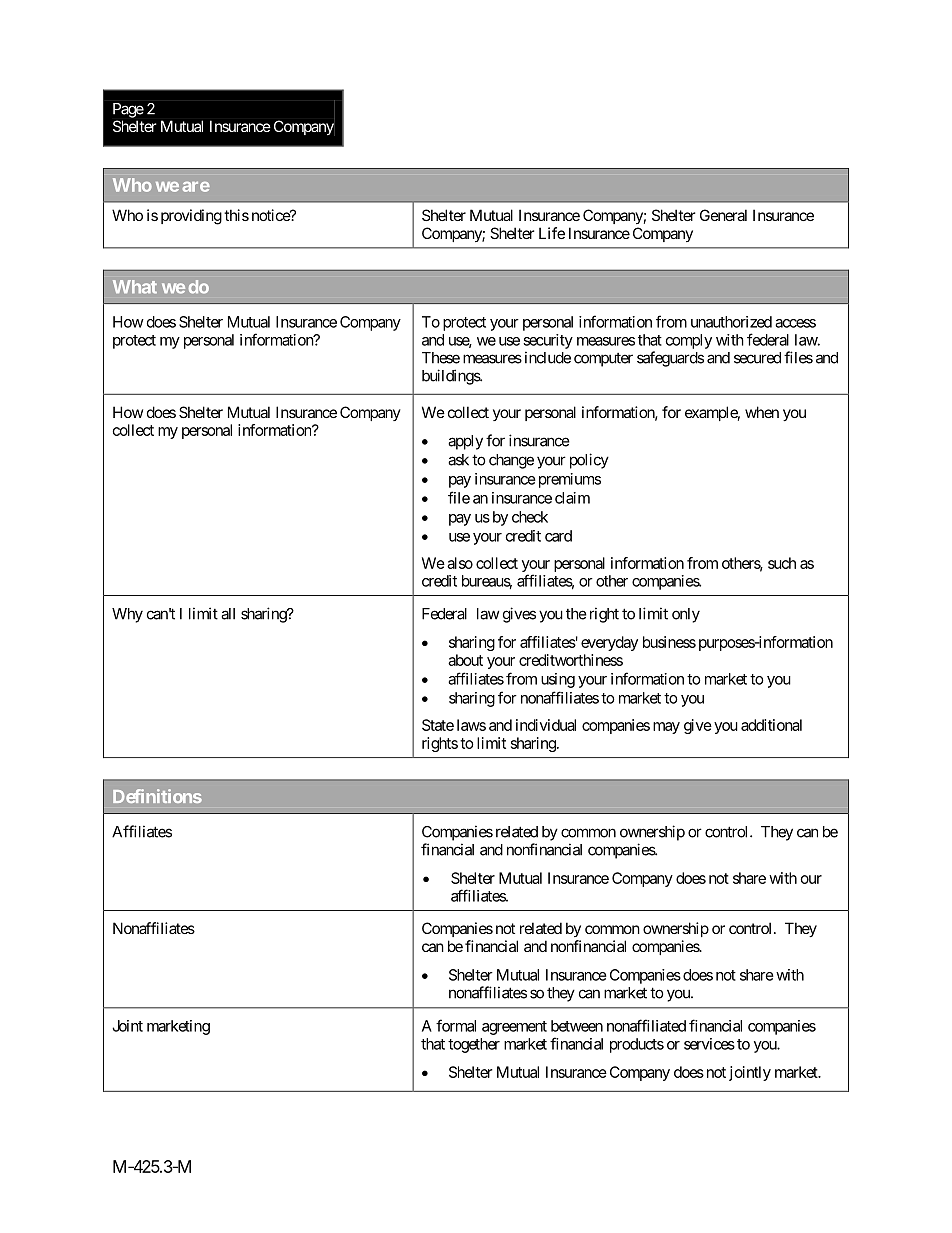 This page has height=1233, width=952. What do you see at coordinates (458, 460) in the page?
I see `ask` at bounding box center [458, 460].
